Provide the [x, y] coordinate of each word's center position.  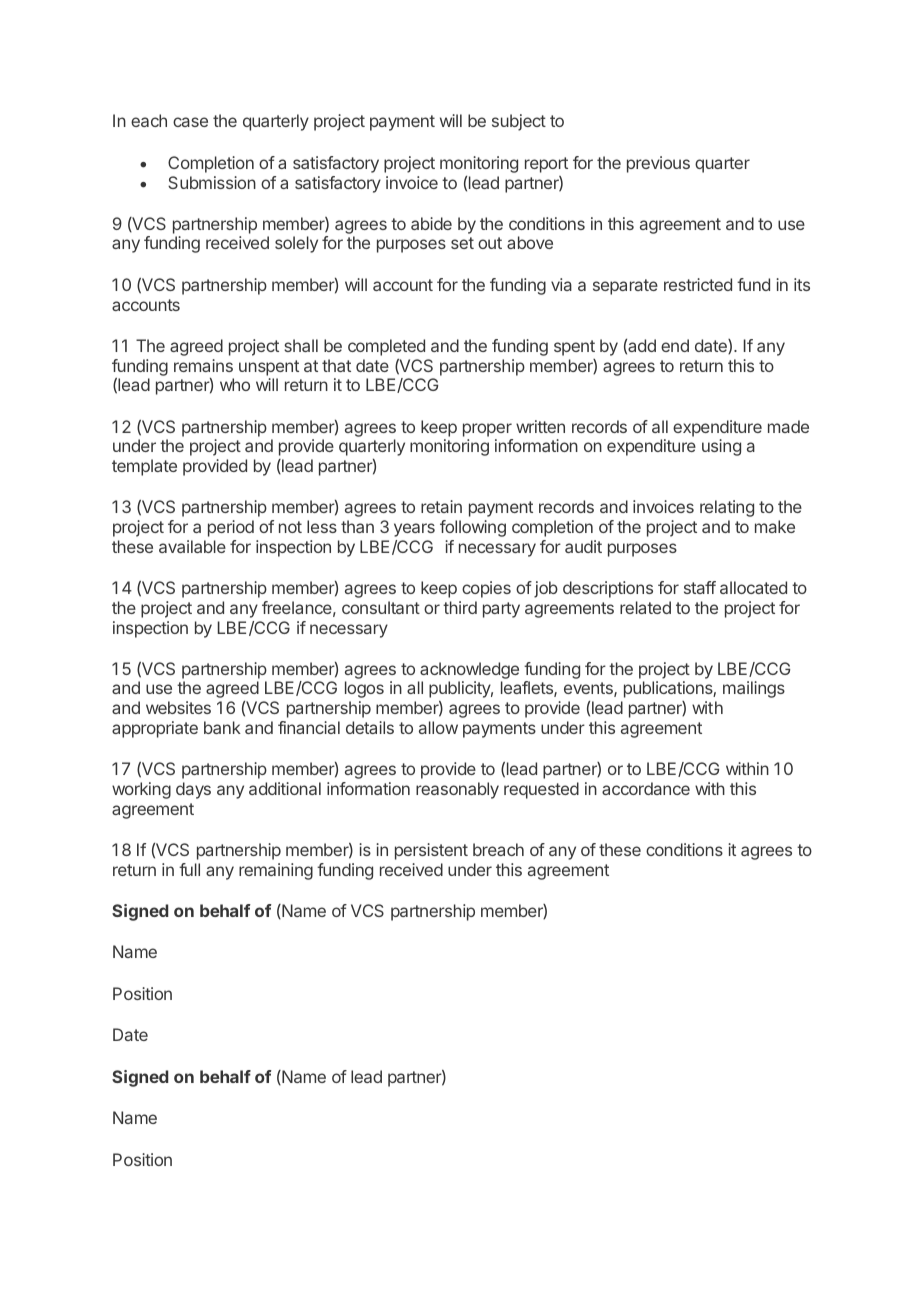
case [190, 122]
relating [727, 508]
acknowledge [468, 672]
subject [519, 122]
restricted [698, 284]
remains [203, 365]
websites [178, 707]
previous [658, 164]
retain [441, 506]
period [231, 528]
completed [386, 347]
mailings [754, 689]
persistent [431, 851]
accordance [646, 788]
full [189, 869]
